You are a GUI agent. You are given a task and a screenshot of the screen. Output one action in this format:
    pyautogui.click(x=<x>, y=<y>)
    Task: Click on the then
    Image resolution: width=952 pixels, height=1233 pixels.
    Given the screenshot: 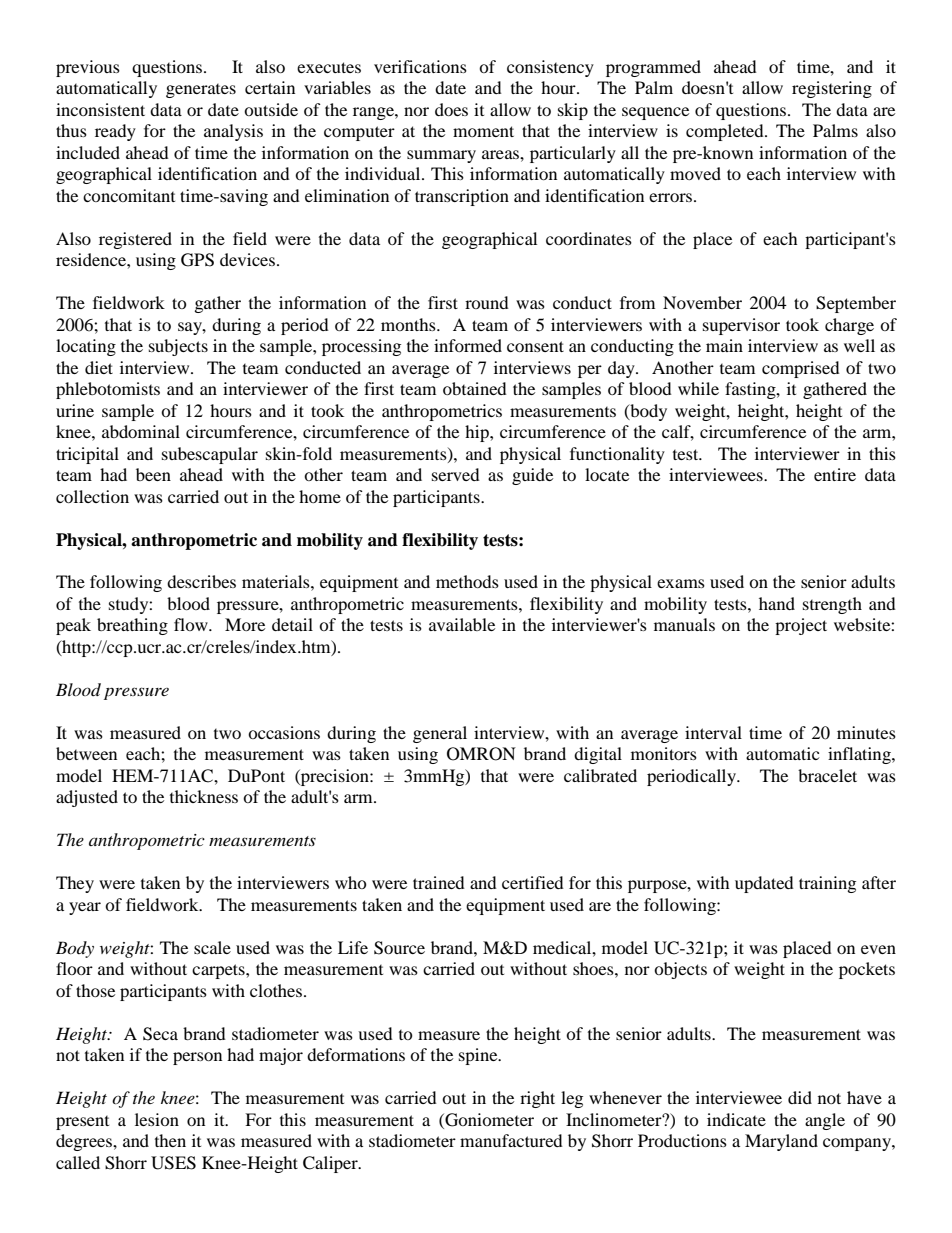 What is the action you would take?
    pyautogui.click(x=170, y=1140)
